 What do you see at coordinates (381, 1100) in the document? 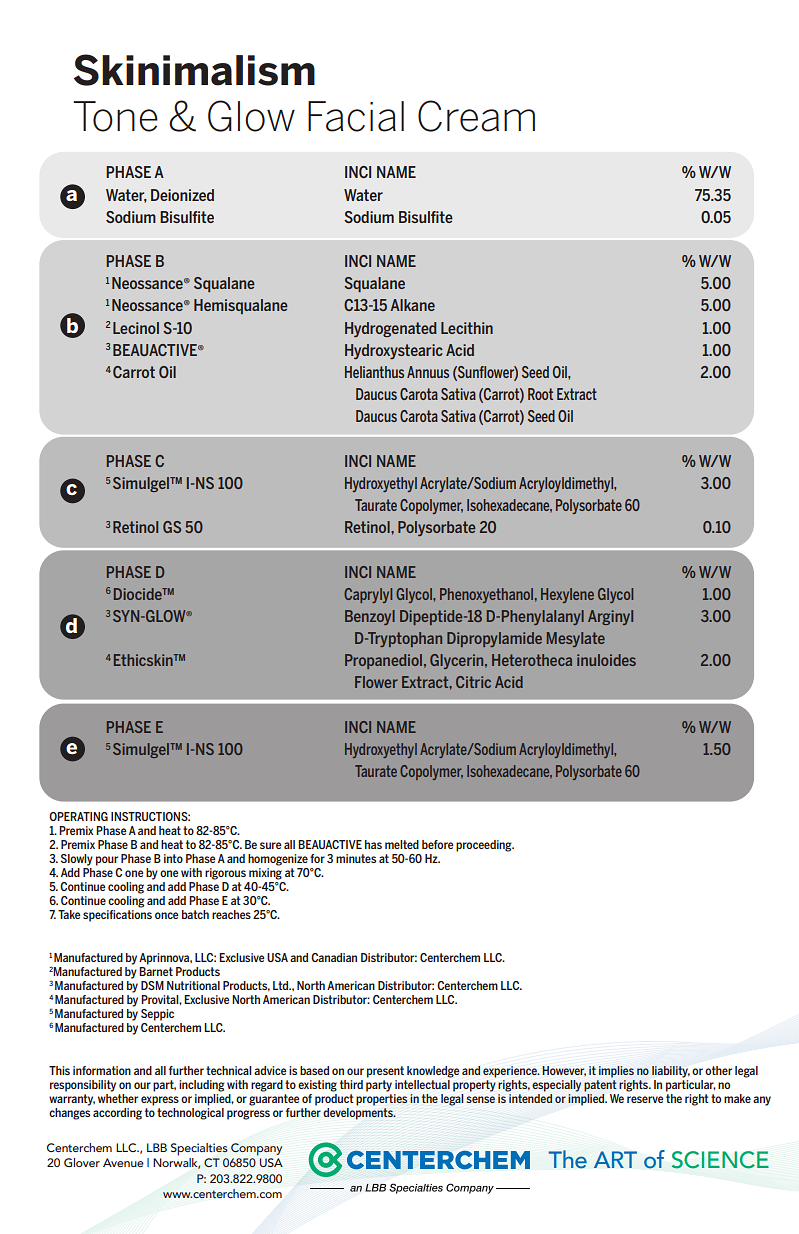
I see `properties` at bounding box center [381, 1100].
